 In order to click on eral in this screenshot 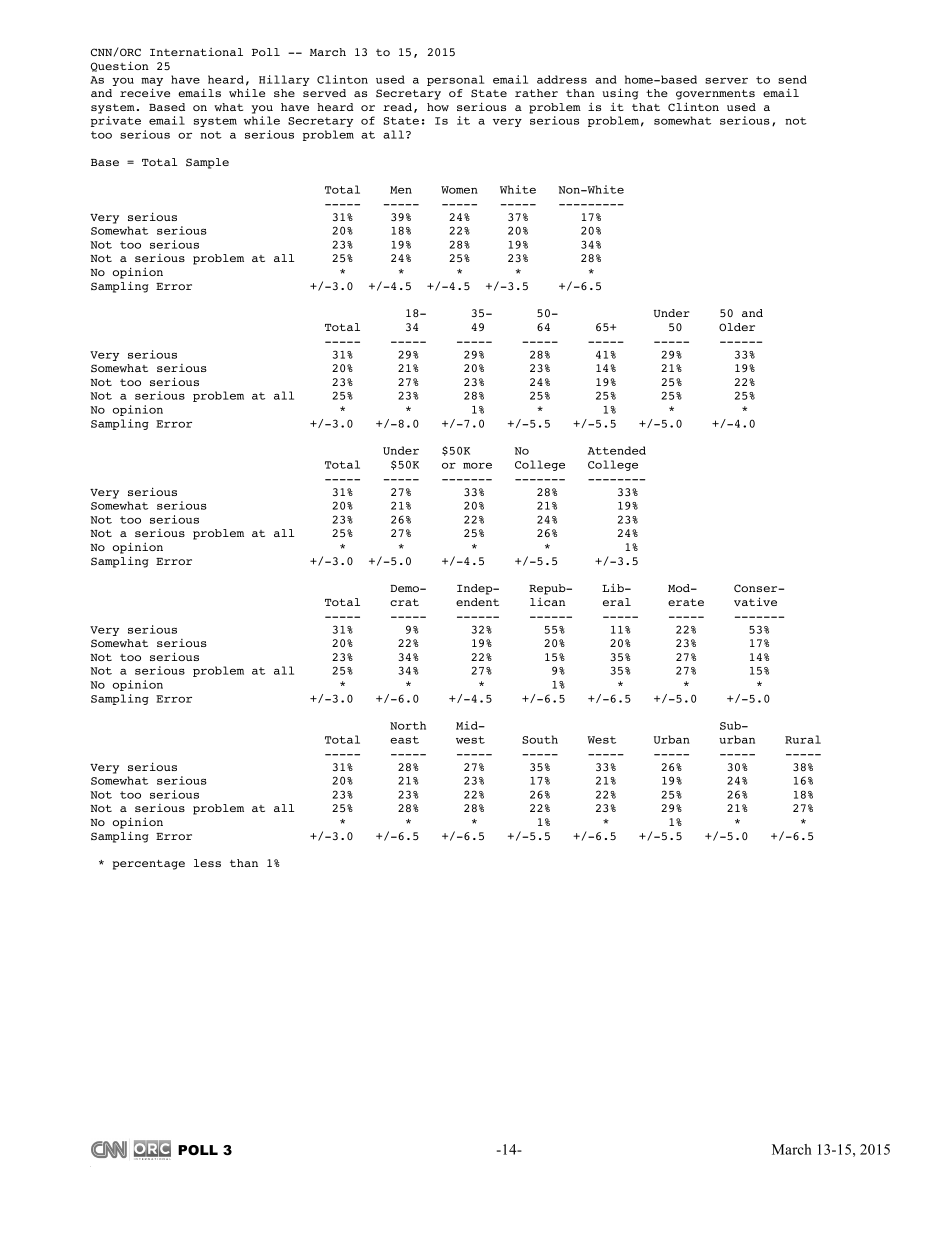, I will do `click(617, 602)`.
